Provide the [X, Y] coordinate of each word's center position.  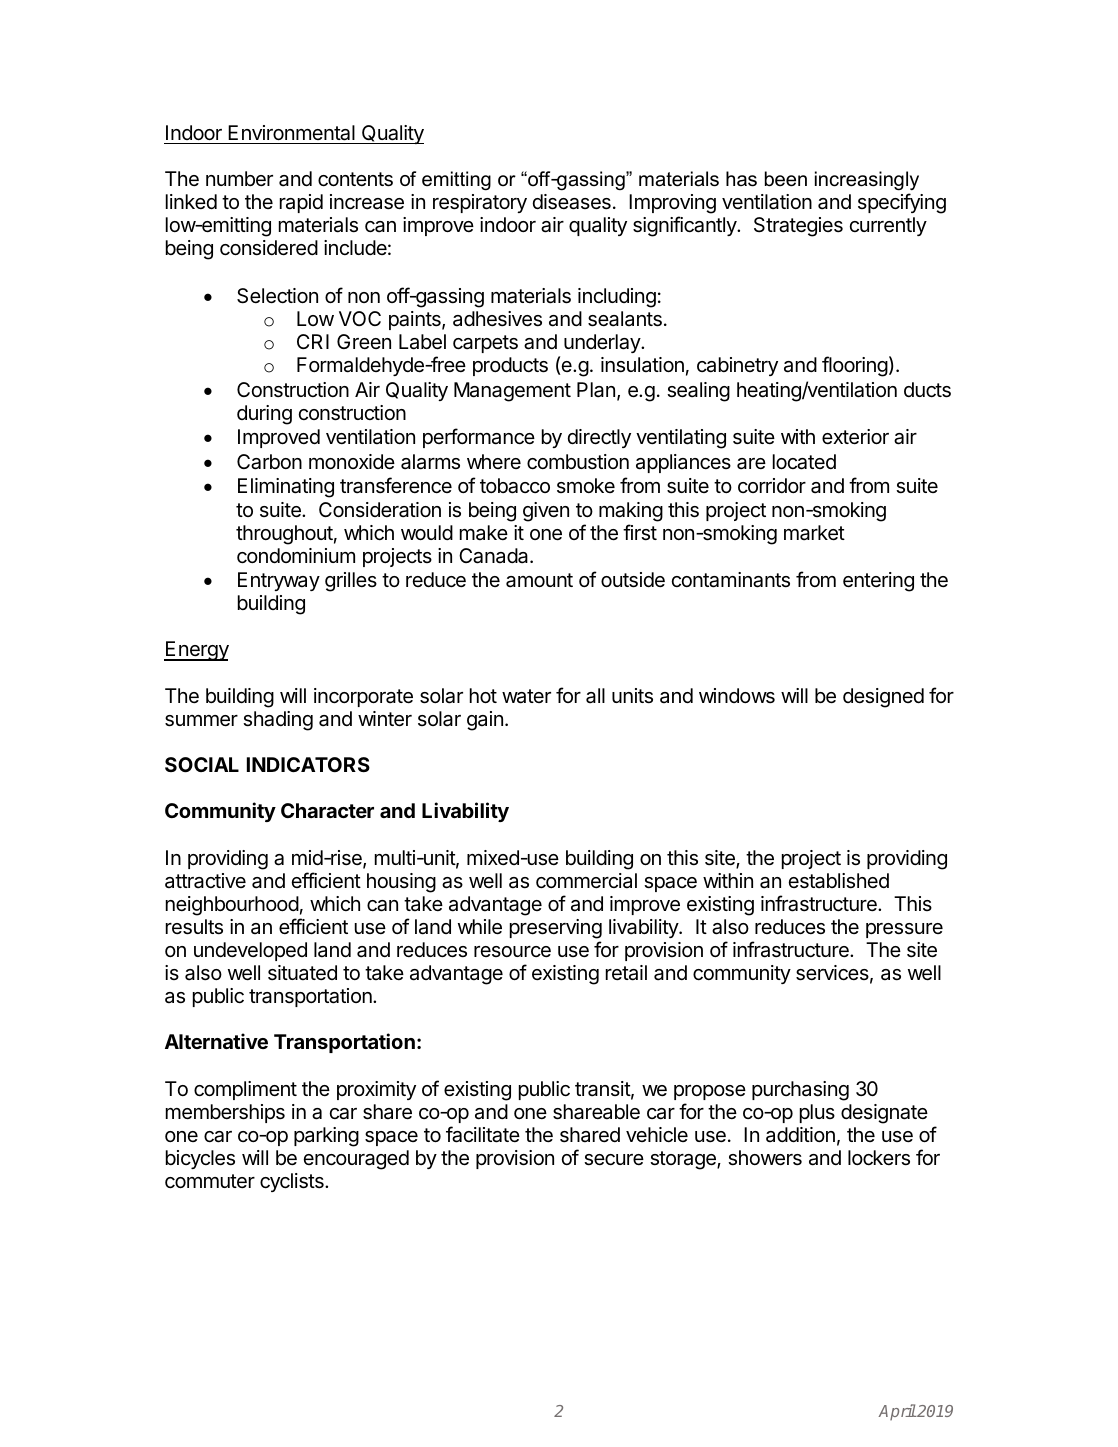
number [239, 178]
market [814, 533]
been [786, 179]
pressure [904, 930]
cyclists [293, 1182]
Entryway [279, 581]
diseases [572, 202]
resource [512, 951]
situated [302, 973]
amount [539, 580]
